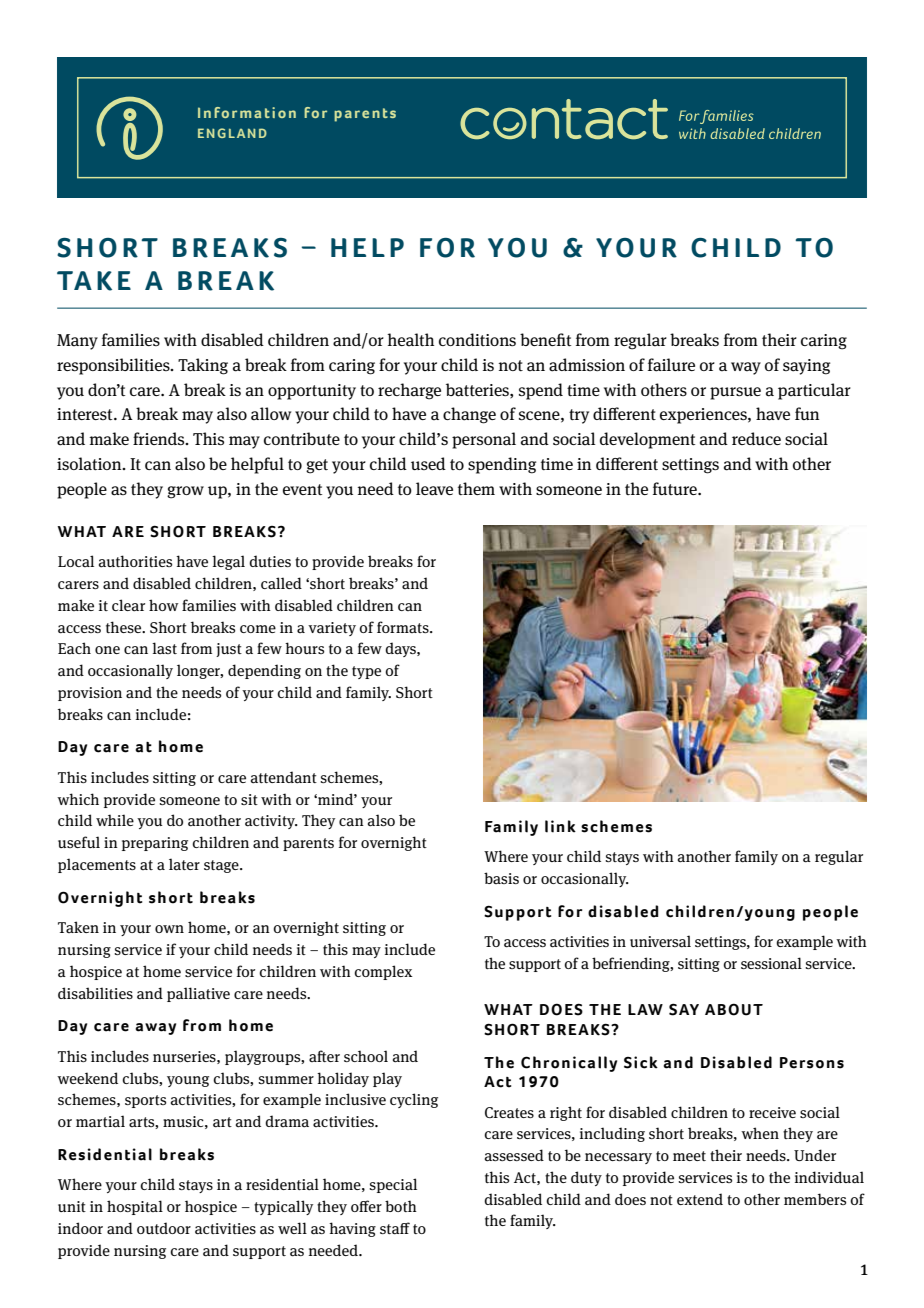 The width and height of the page is (924, 1308). I want to click on ENGLAND, so click(232, 133).
